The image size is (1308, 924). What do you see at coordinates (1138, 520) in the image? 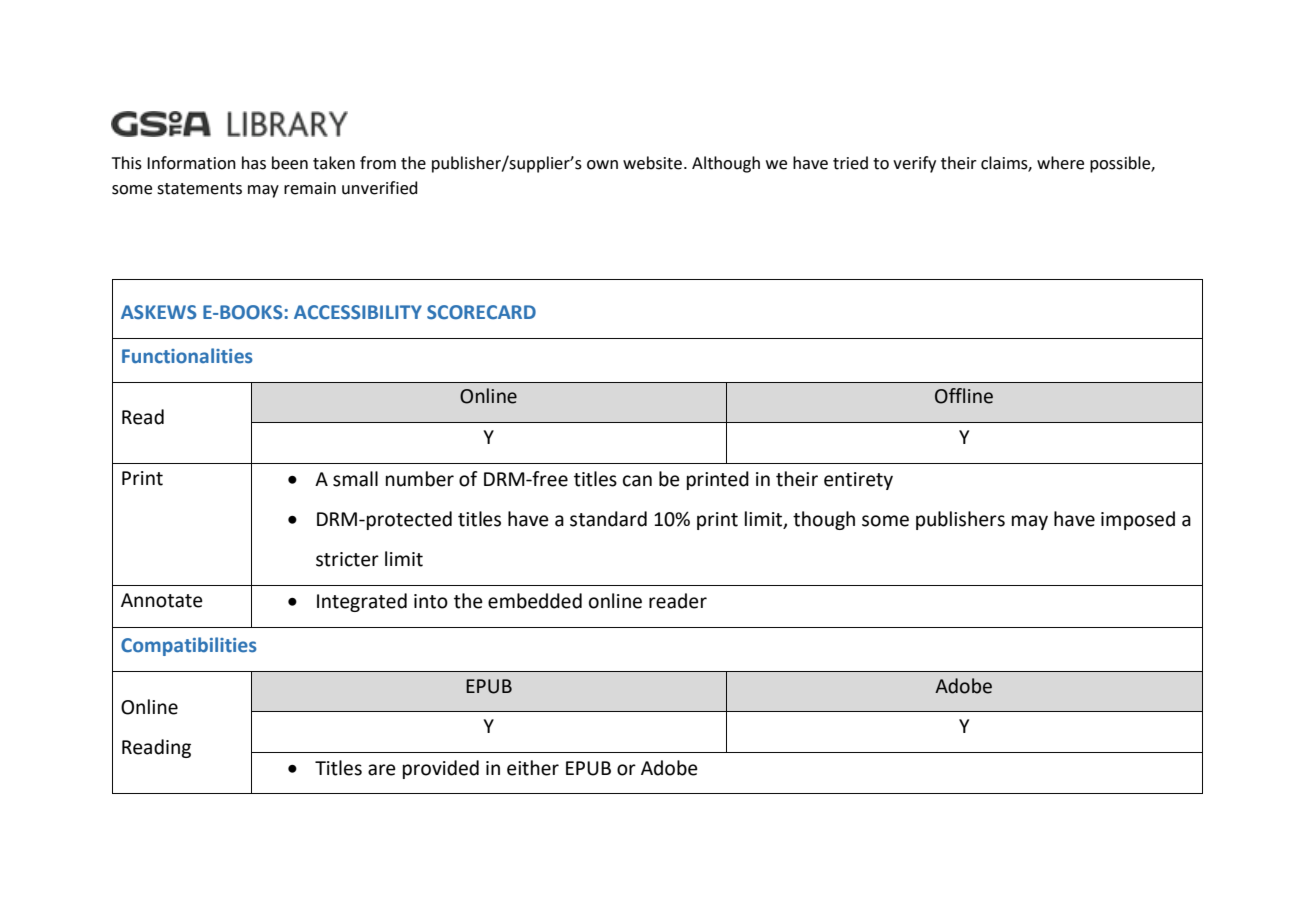
I see `imposed` at bounding box center [1138, 520].
